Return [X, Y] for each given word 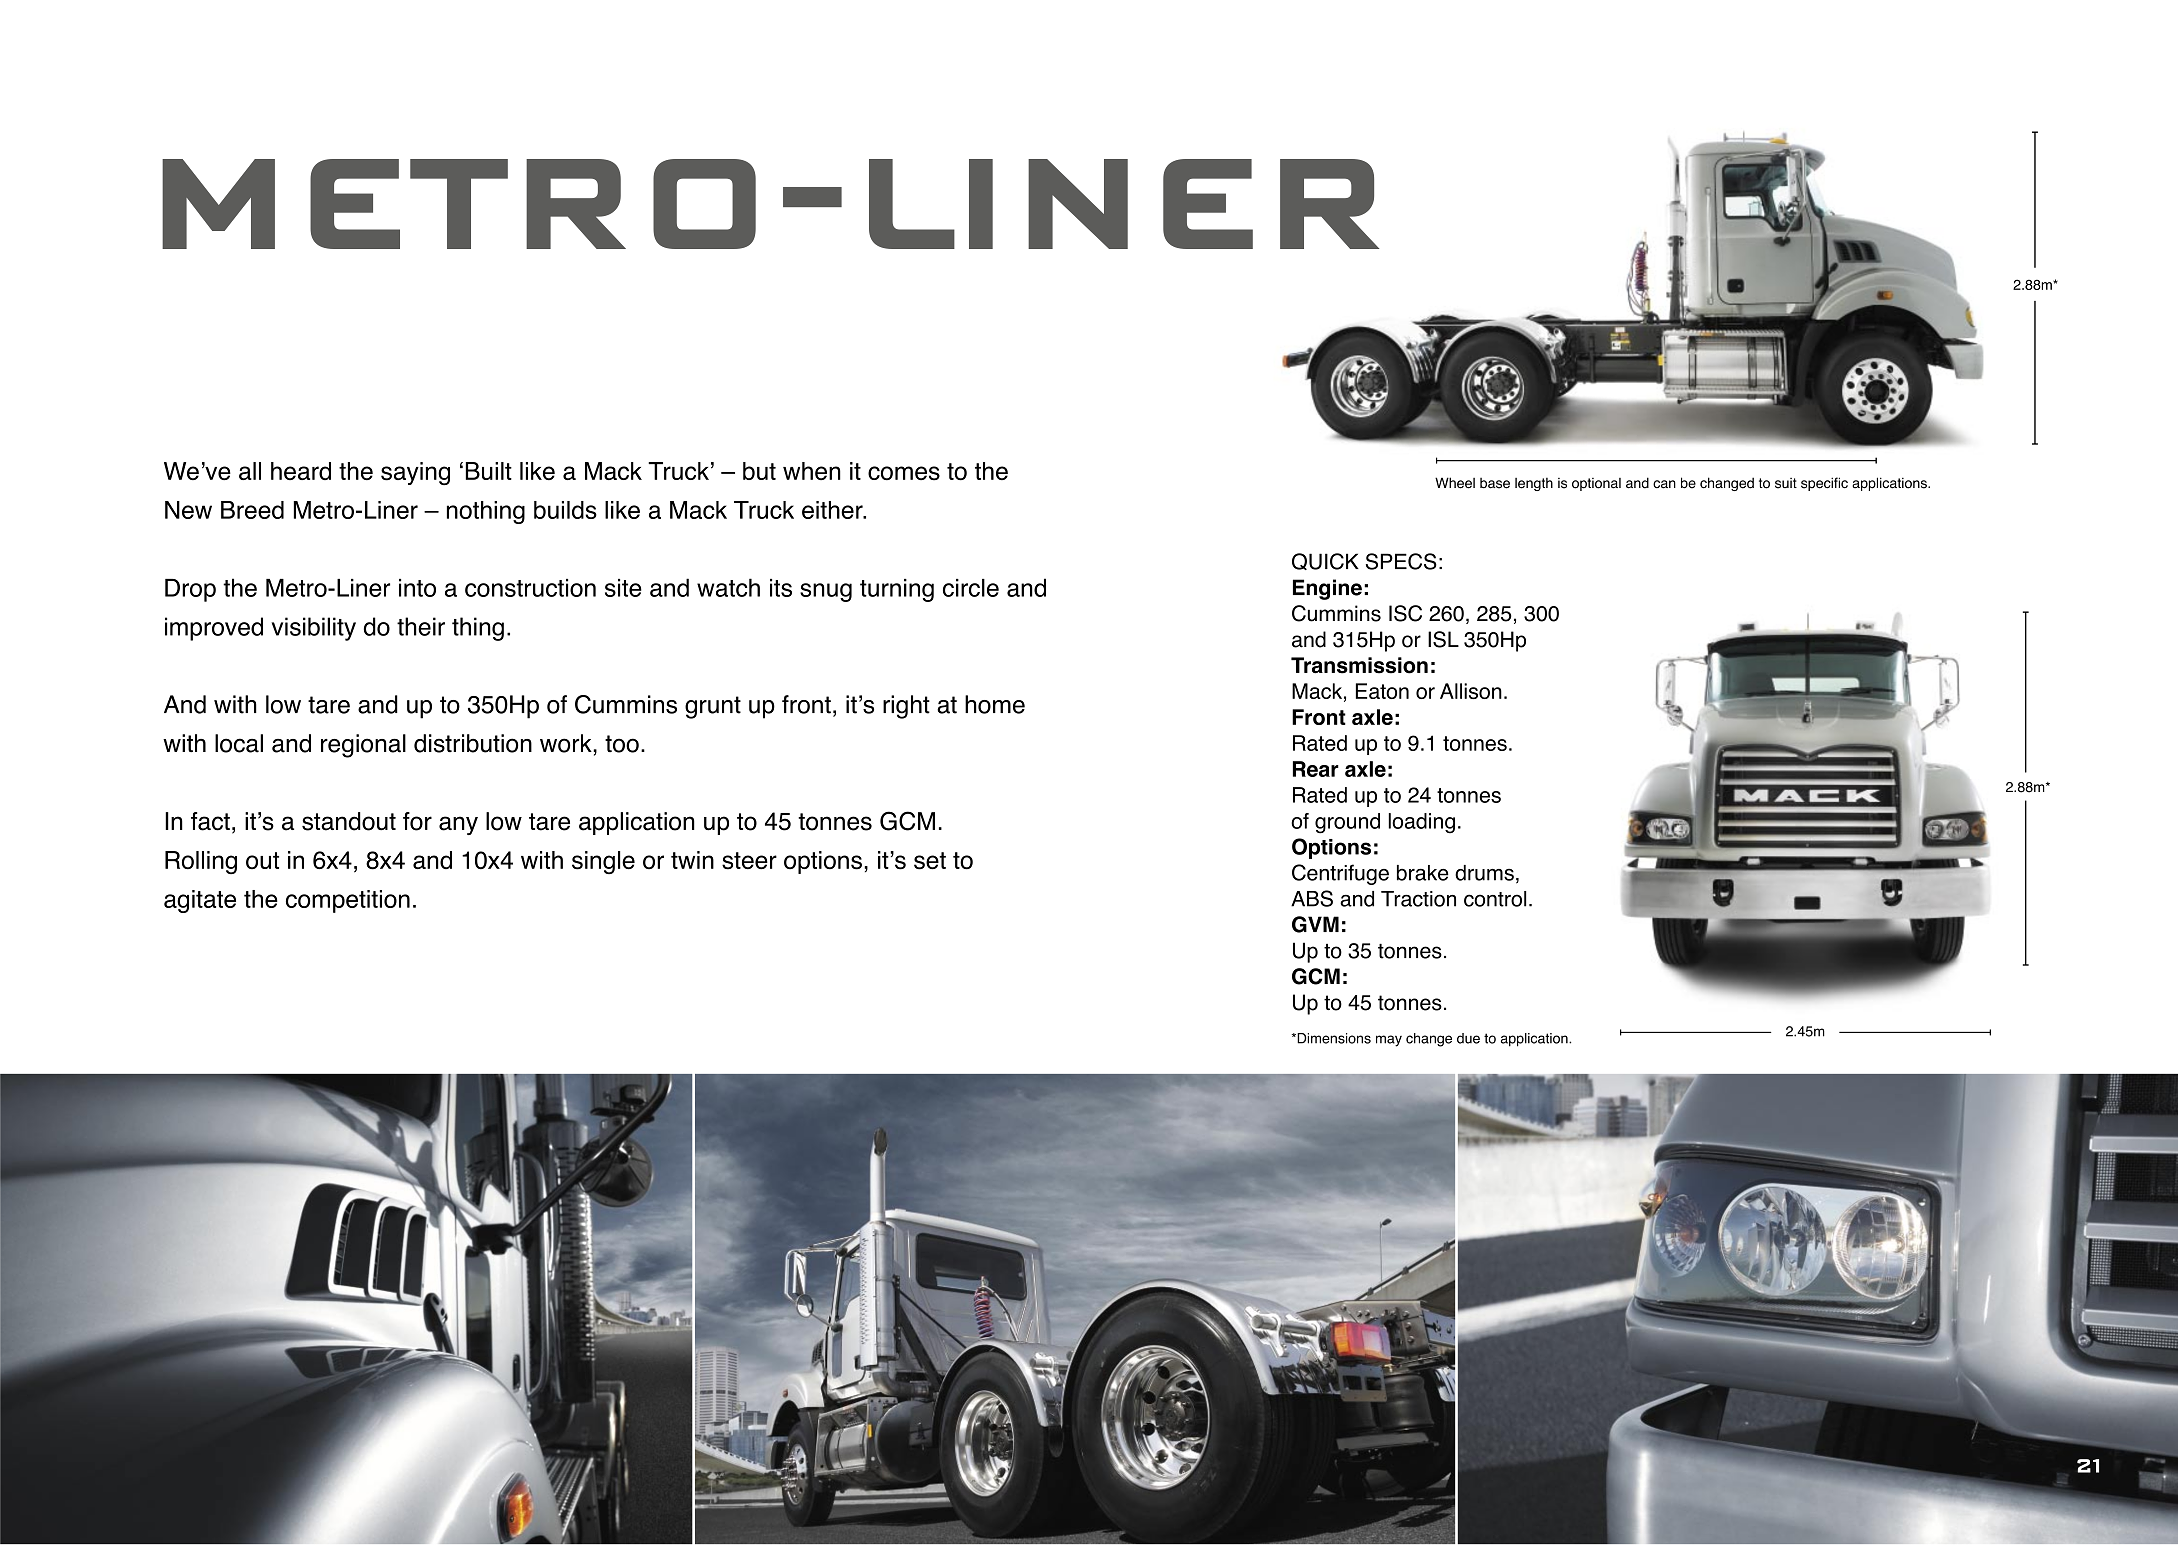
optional [1596, 484]
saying [415, 473]
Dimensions [1333, 1038]
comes [904, 473]
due [1468, 1038]
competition [348, 901]
